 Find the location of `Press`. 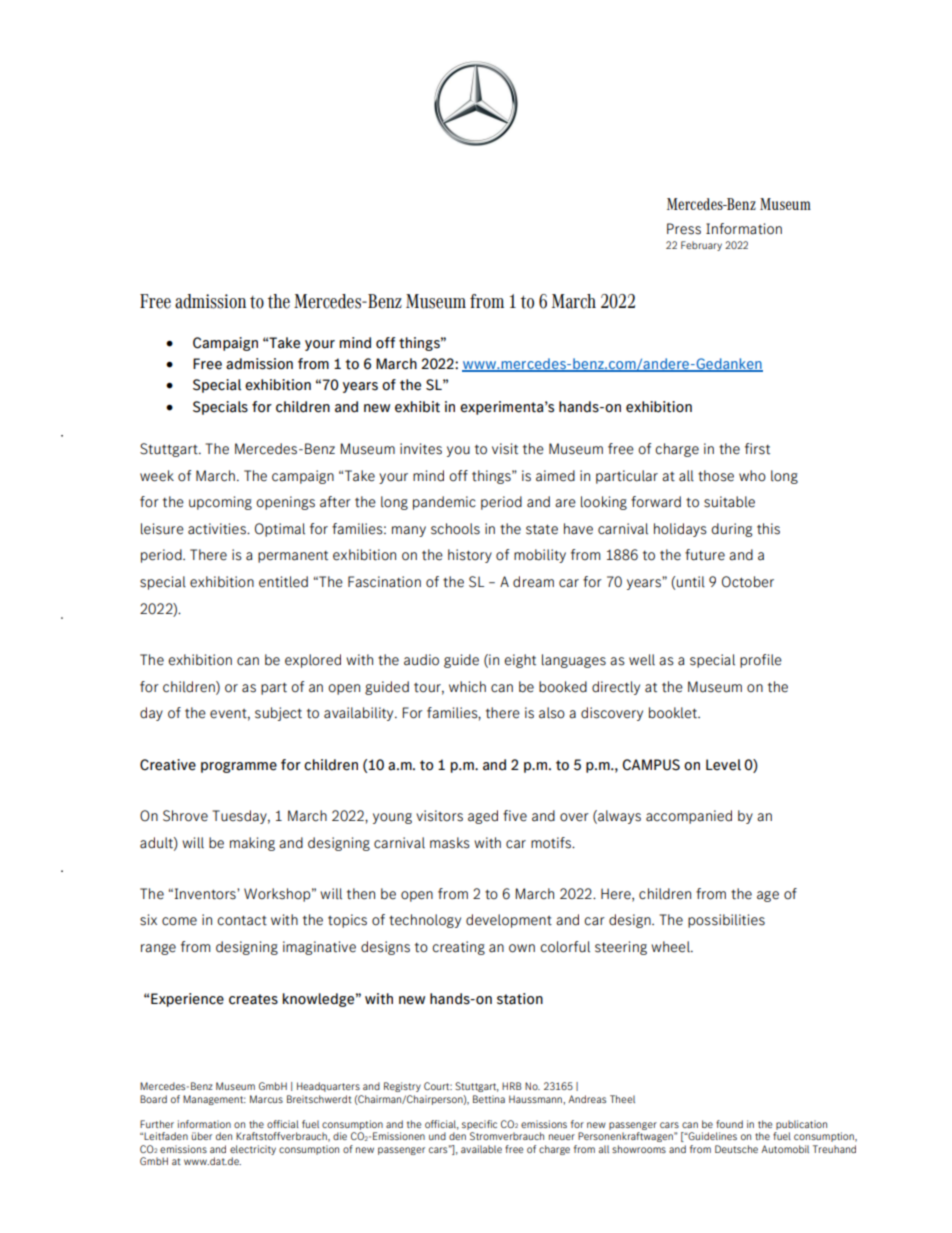

Press is located at coordinates (684, 229).
